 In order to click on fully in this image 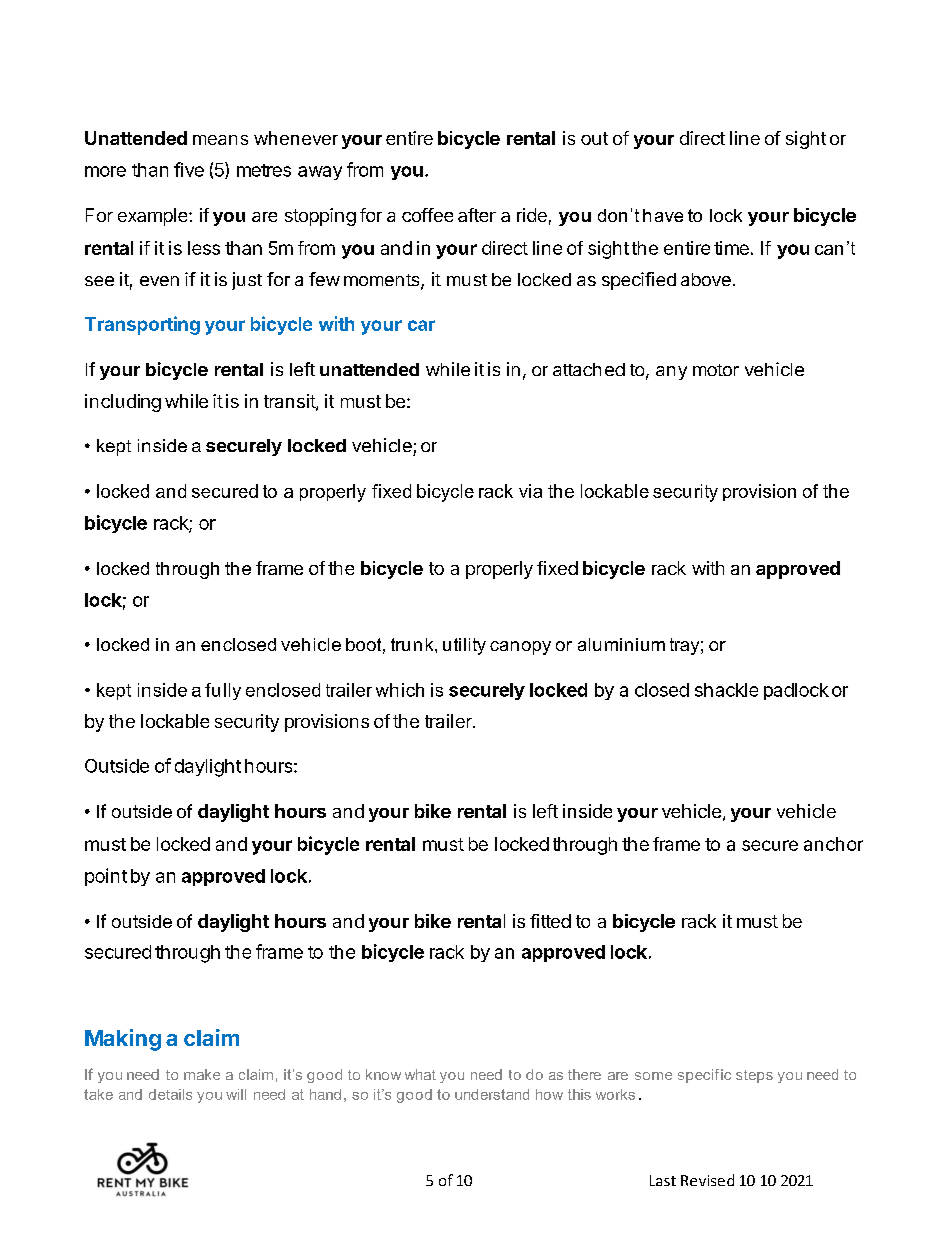, I will do `click(223, 691)`.
